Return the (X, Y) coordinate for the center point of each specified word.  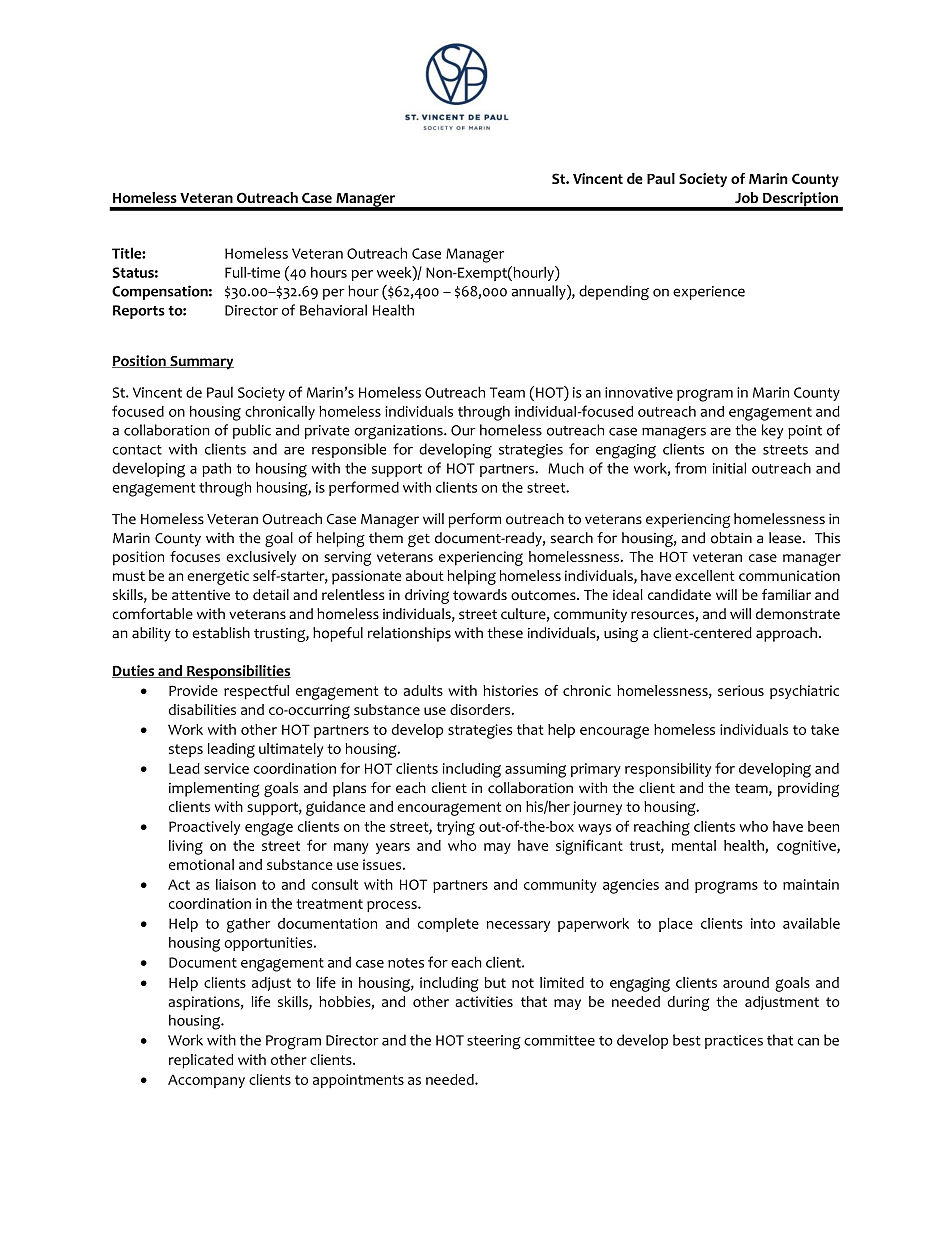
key (773, 431)
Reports (139, 312)
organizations (399, 432)
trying (456, 828)
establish (221, 633)
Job (746, 197)
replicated (201, 1061)
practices (734, 1042)
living (186, 847)
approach (786, 634)
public (252, 431)
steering (494, 1042)
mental (694, 845)
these (505, 633)
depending (614, 292)
